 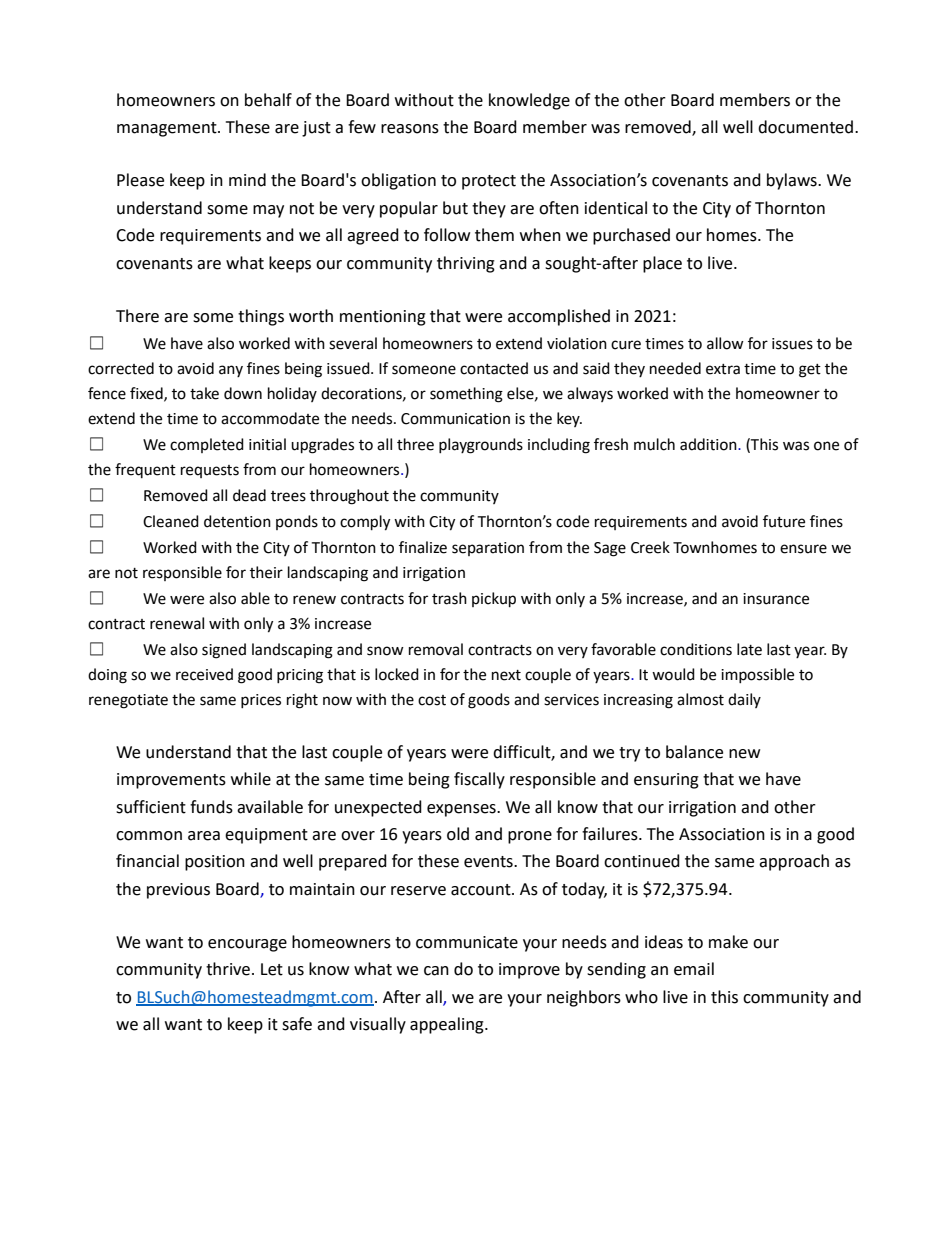 I want to click on reasons, so click(x=410, y=129).
